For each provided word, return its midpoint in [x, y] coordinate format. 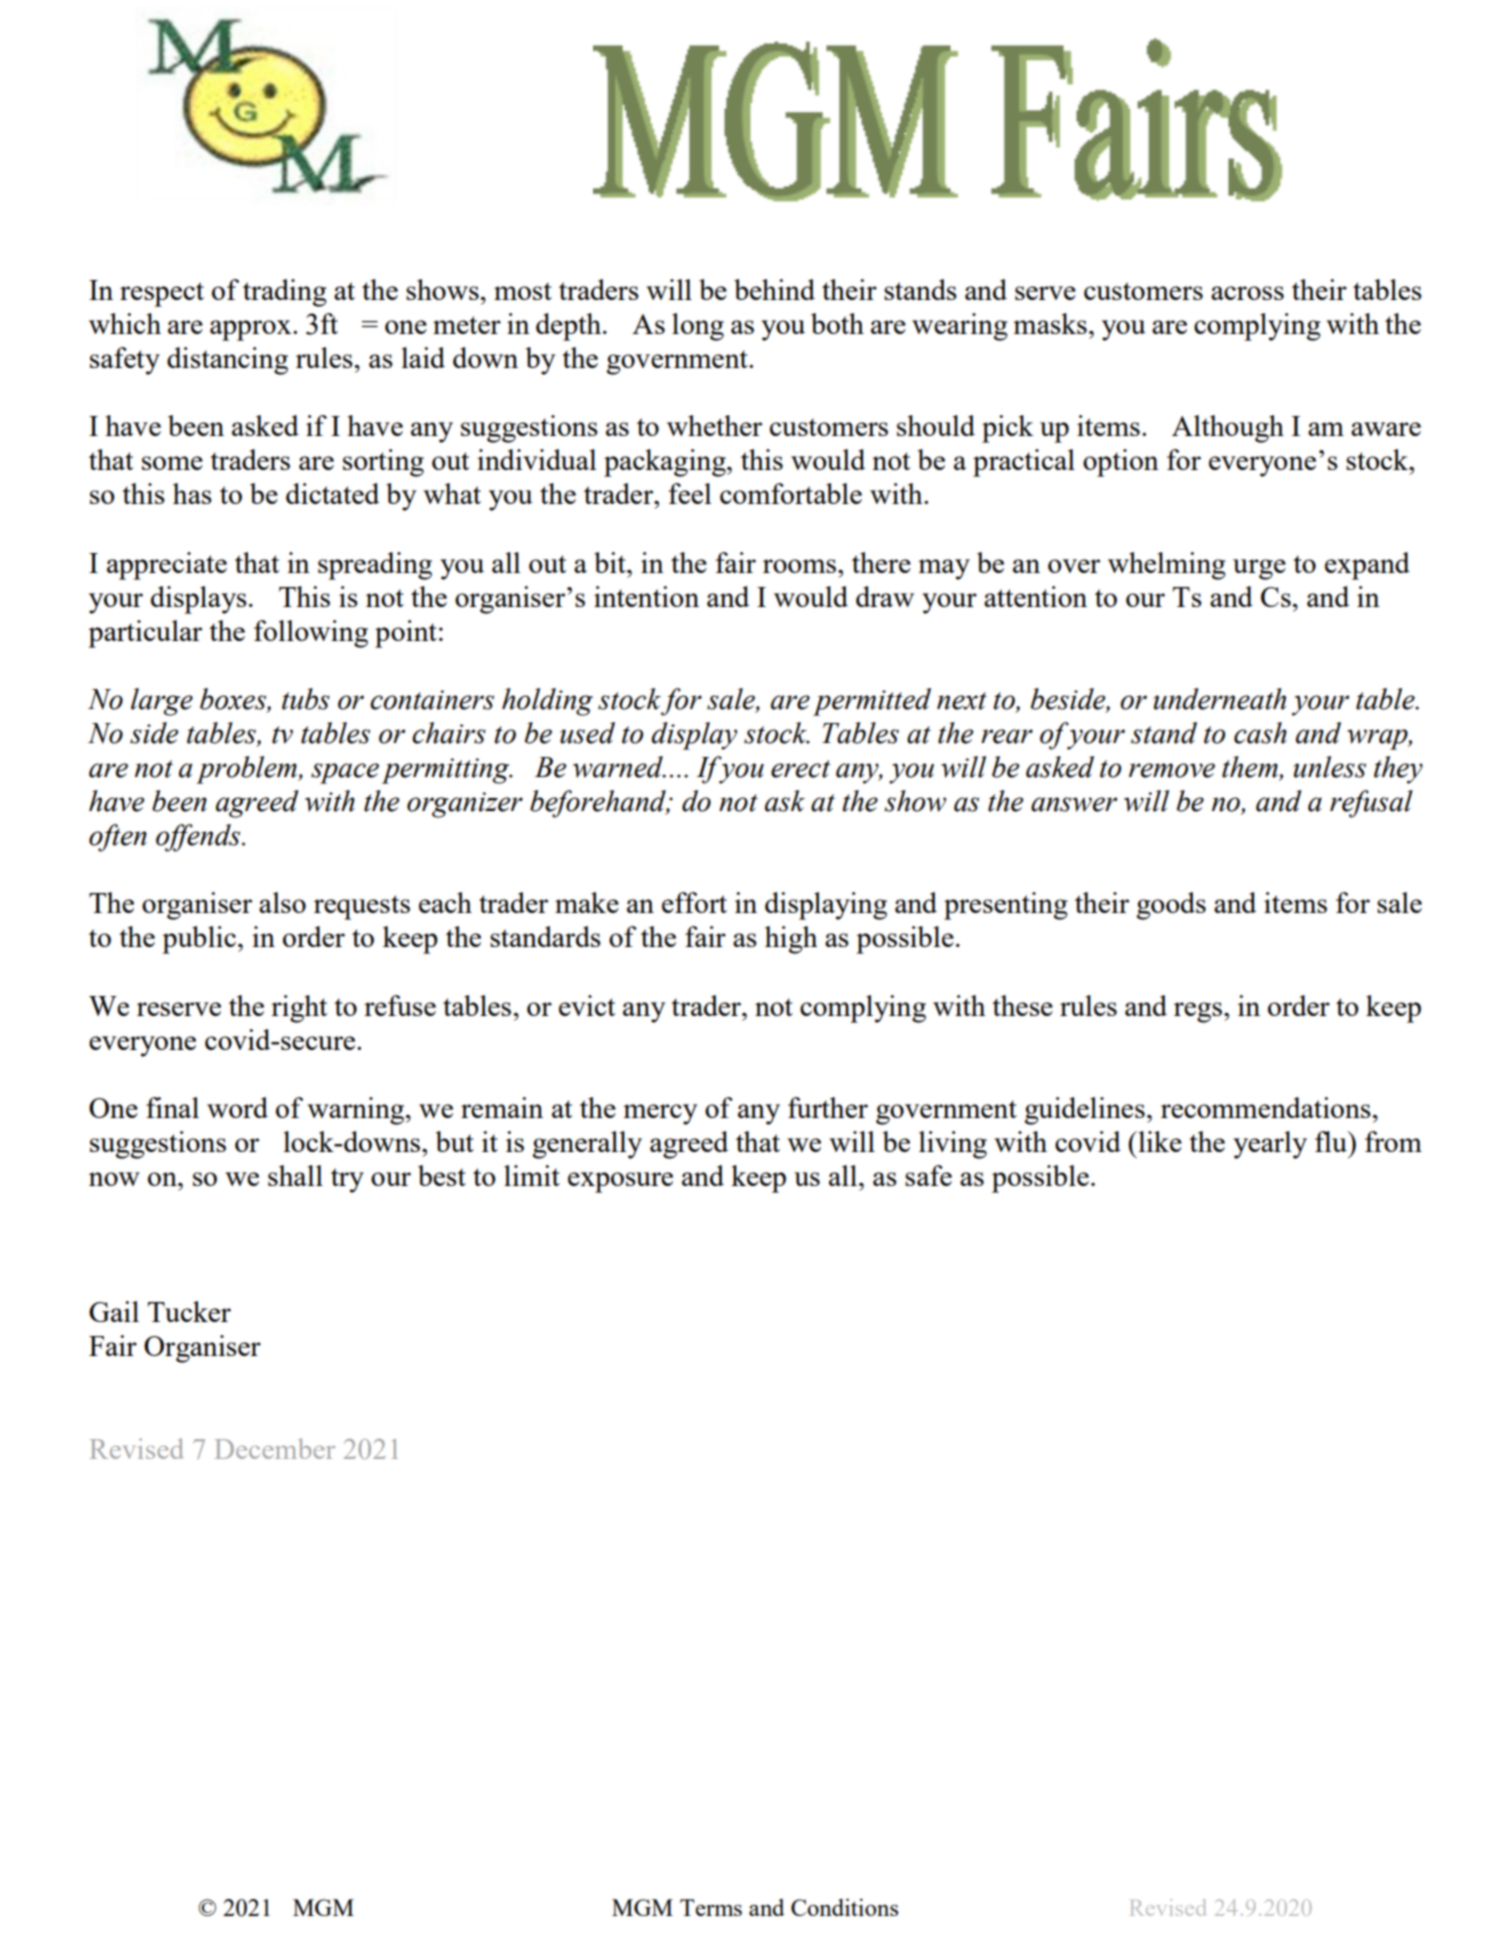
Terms [711, 1907]
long [698, 327]
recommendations [1266, 1107]
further [828, 1107]
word [237, 1107]
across [1247, 293]
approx [252, 330]
